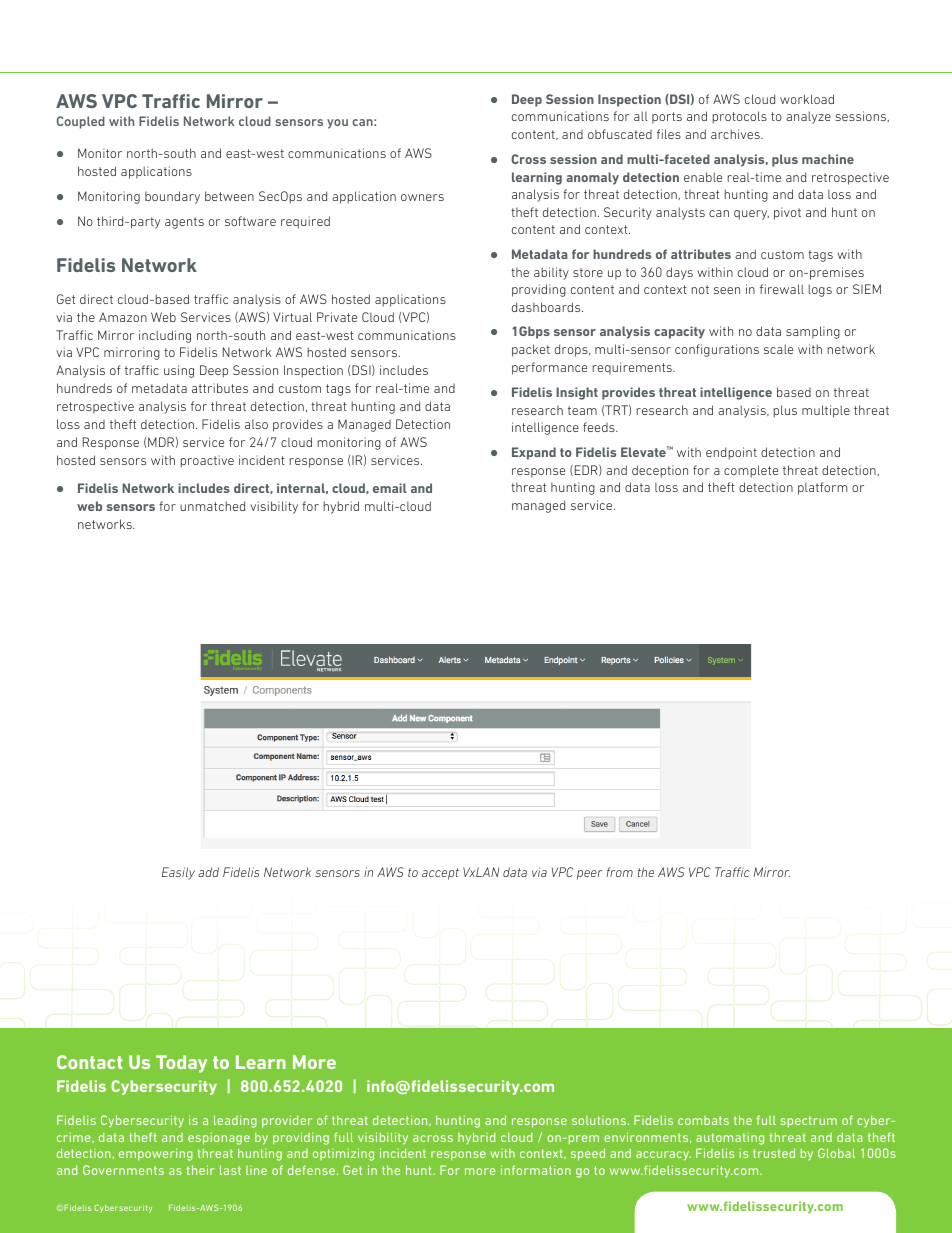  What do you see at coordinates (156, 1154) in the page?
I see `empowering` at bounding box center [156, 1154].
